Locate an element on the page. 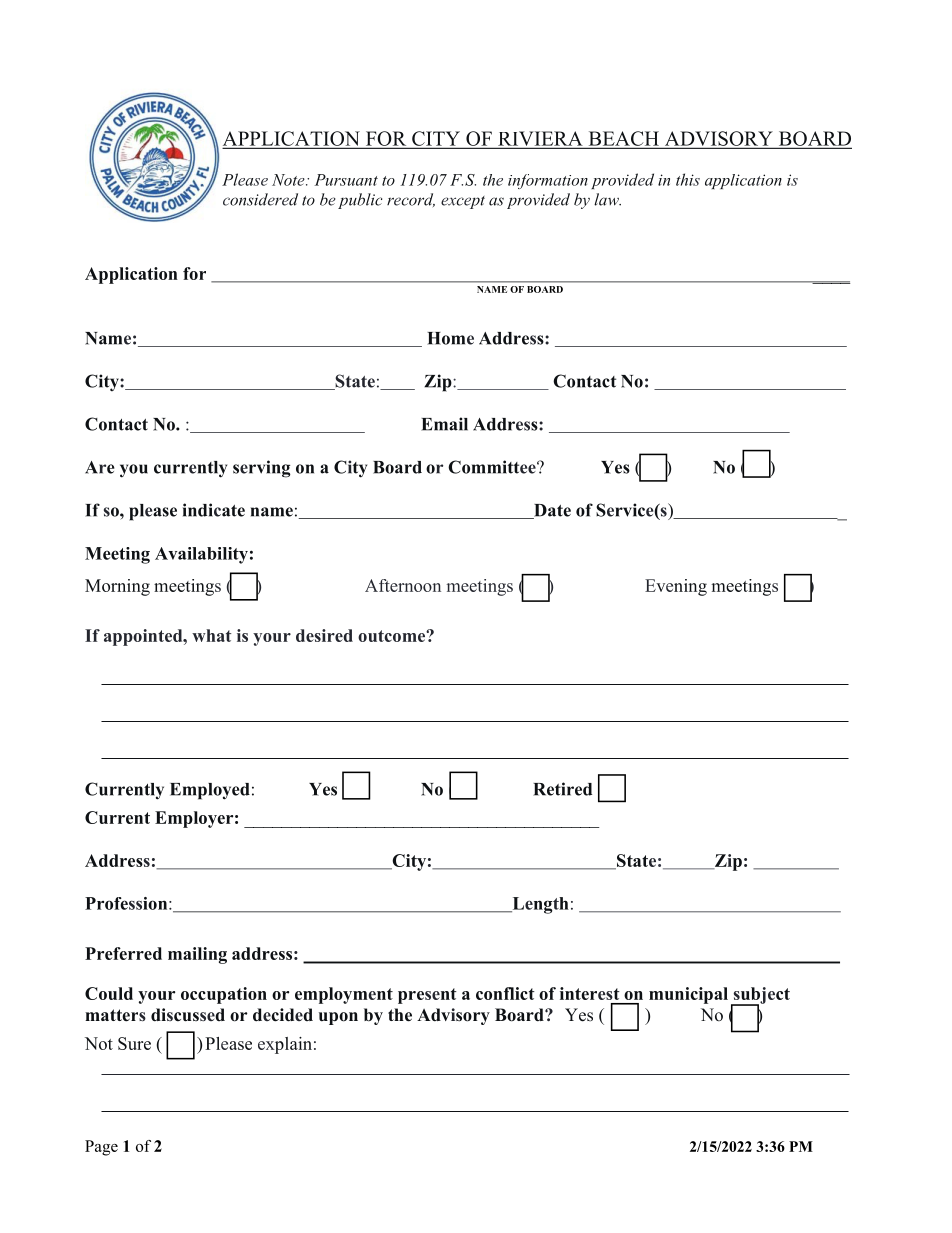 The image size is (952, 1233). record is located at coordinates (411, 200).
